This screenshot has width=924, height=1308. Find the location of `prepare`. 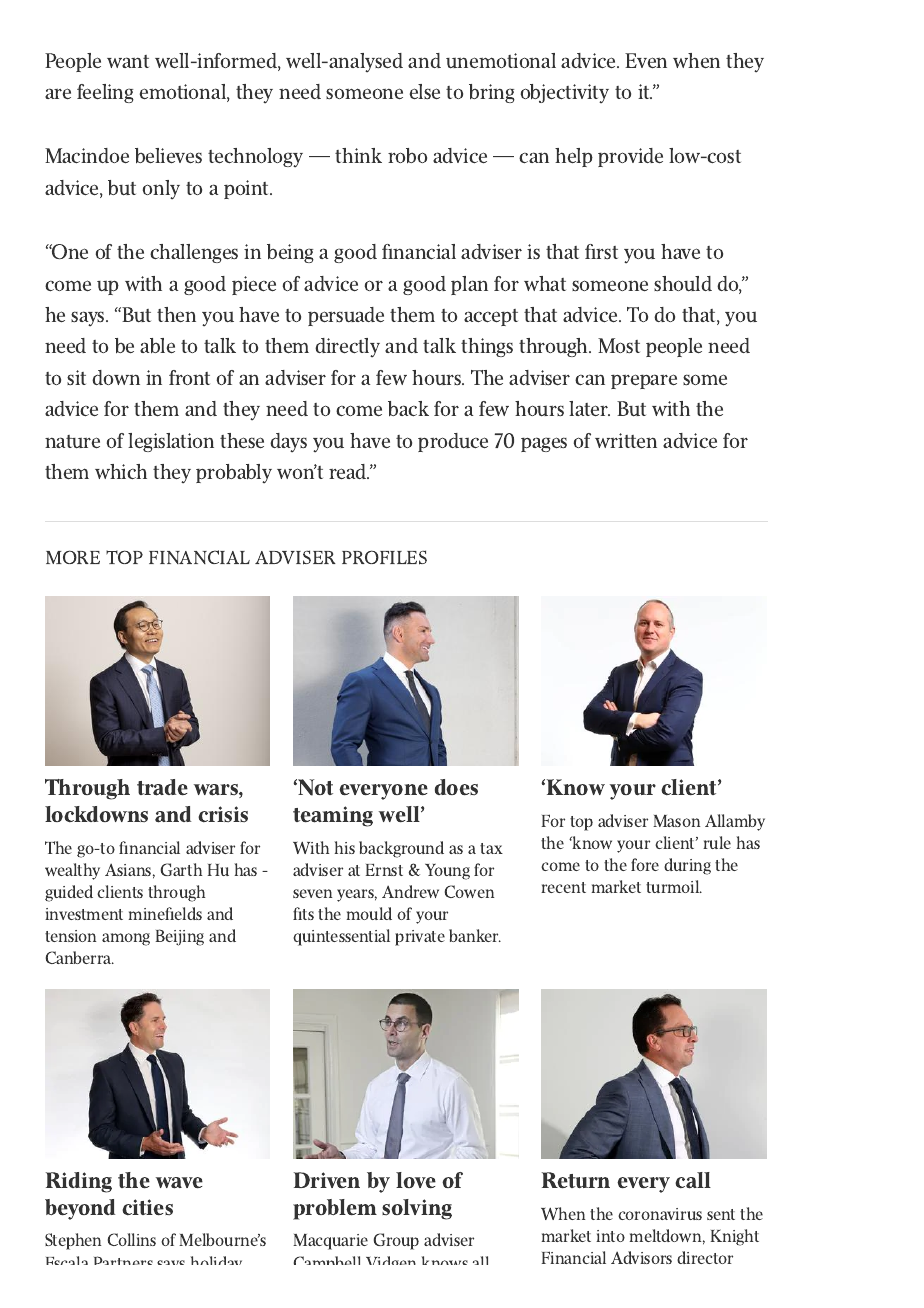

prepare is located at coordinates (644, 381).
